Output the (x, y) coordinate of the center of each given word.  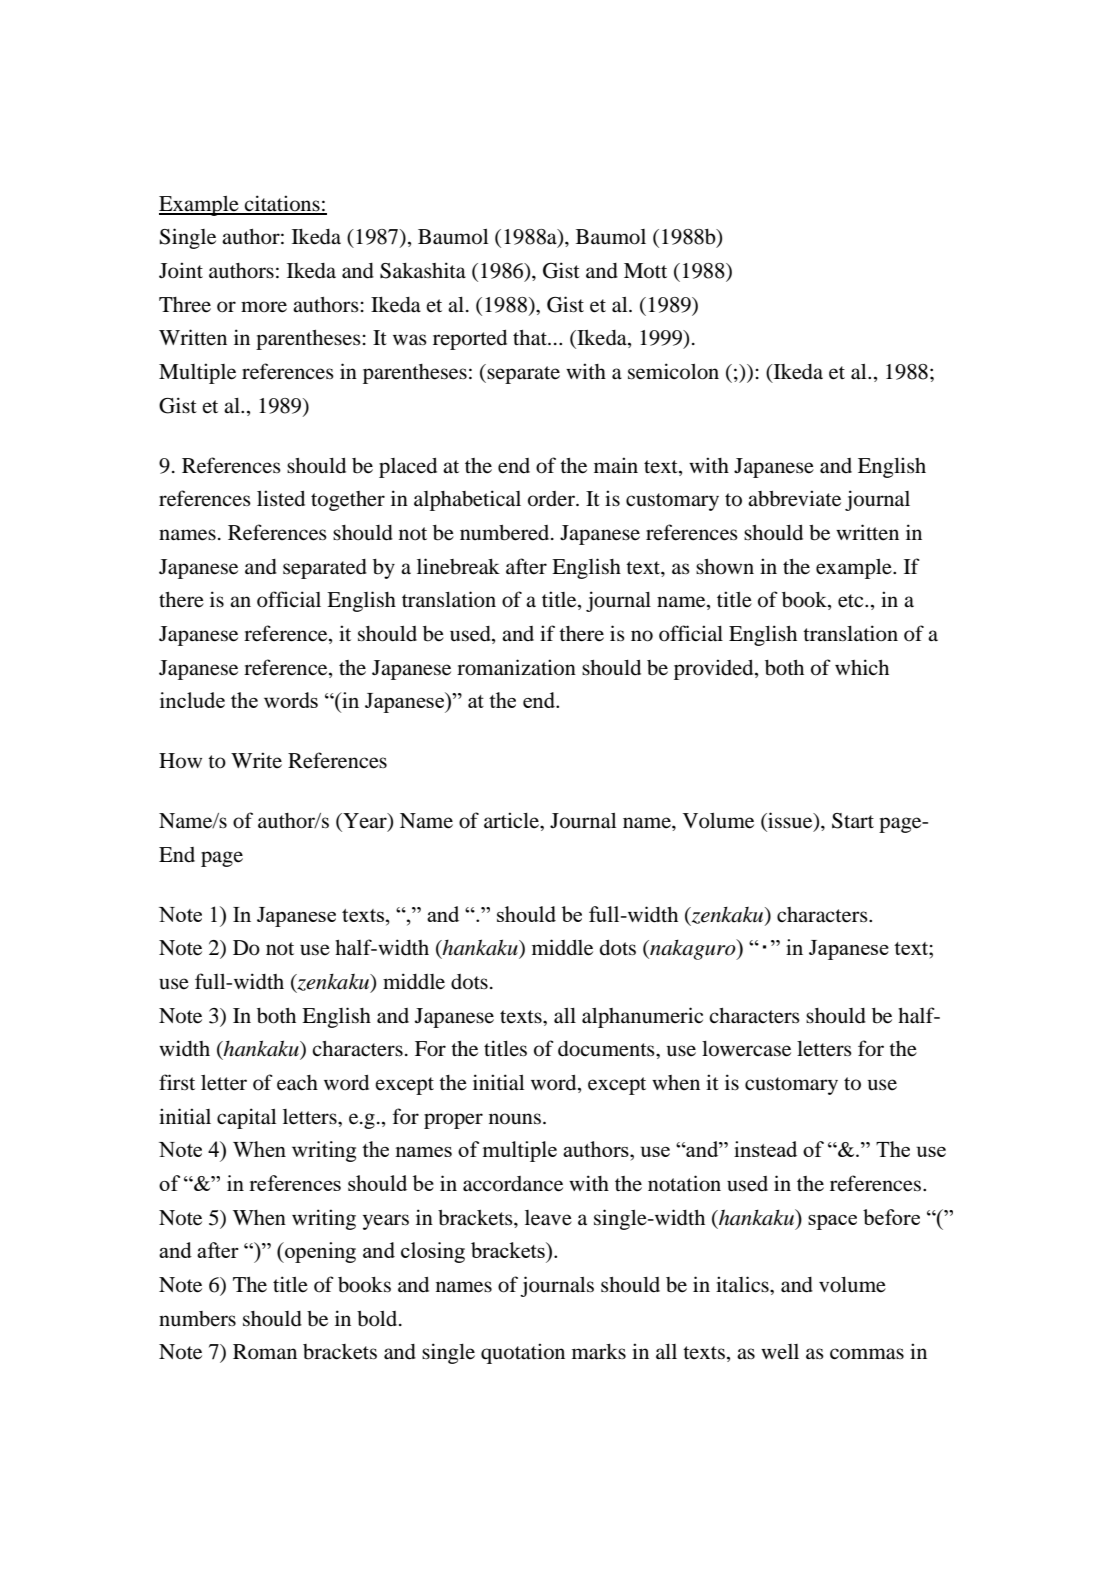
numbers (197, 1319)
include (192, 700)
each (297, 1083)
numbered (506, 533)
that (531, 338)
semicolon (673, 371)
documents (607, 1049)
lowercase (746, 1049)
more (264, 307)
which (862, 667)
